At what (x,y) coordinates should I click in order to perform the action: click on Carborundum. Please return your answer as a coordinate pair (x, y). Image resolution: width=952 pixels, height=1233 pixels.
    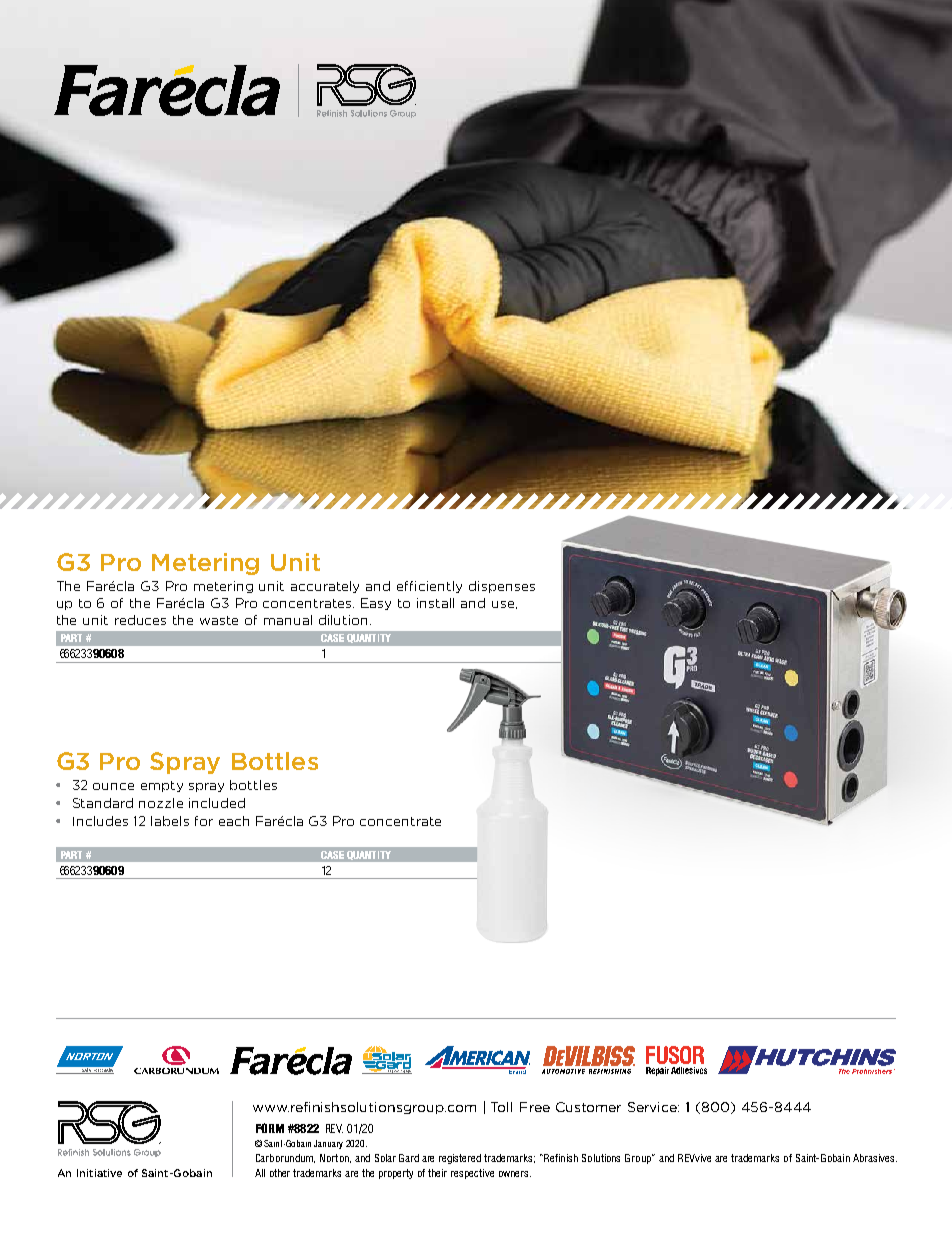
    Looking at the image, I should click on (285, 1158).
